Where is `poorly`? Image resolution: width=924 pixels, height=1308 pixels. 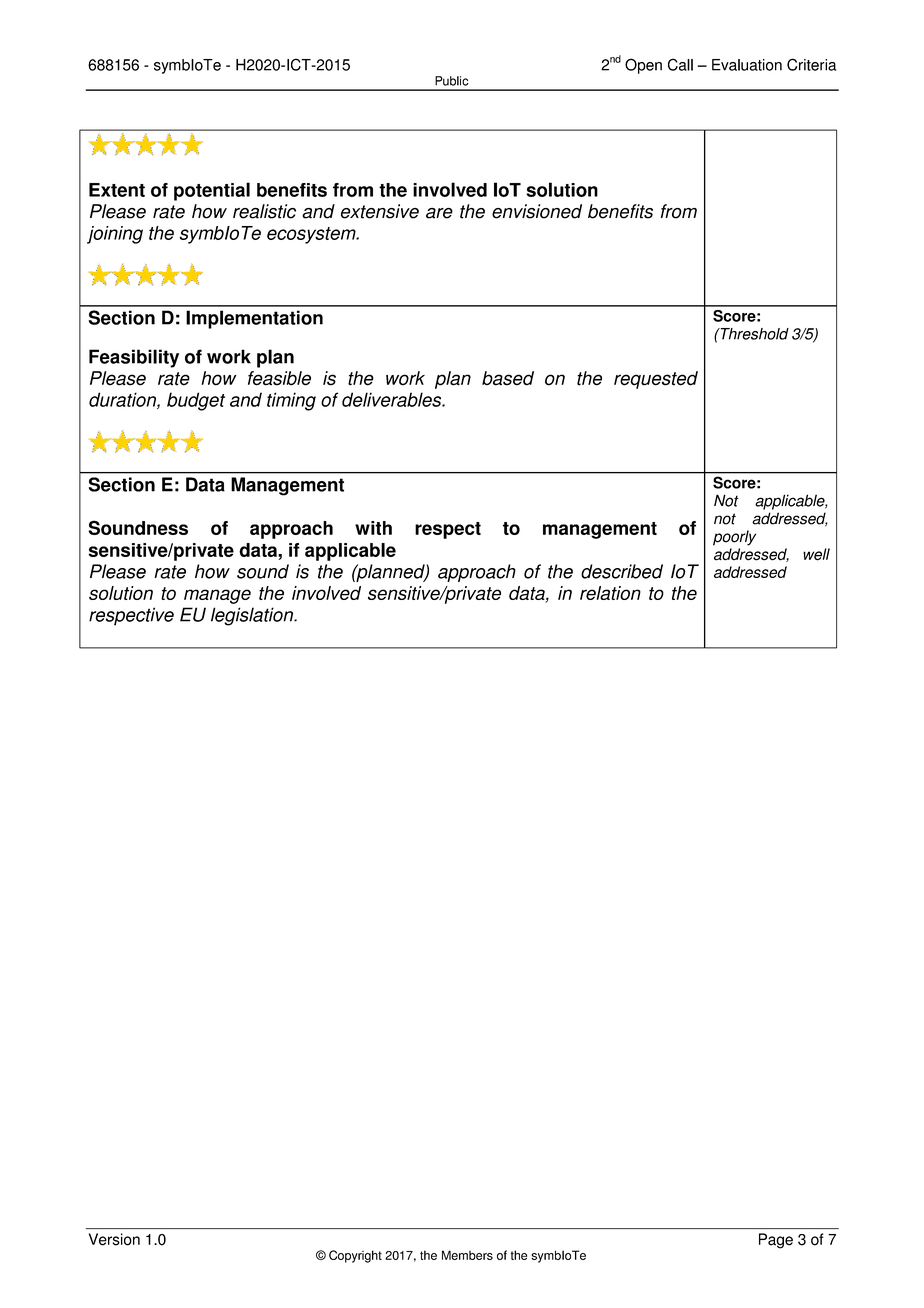
poorly is located at coordinates (734, 538).
